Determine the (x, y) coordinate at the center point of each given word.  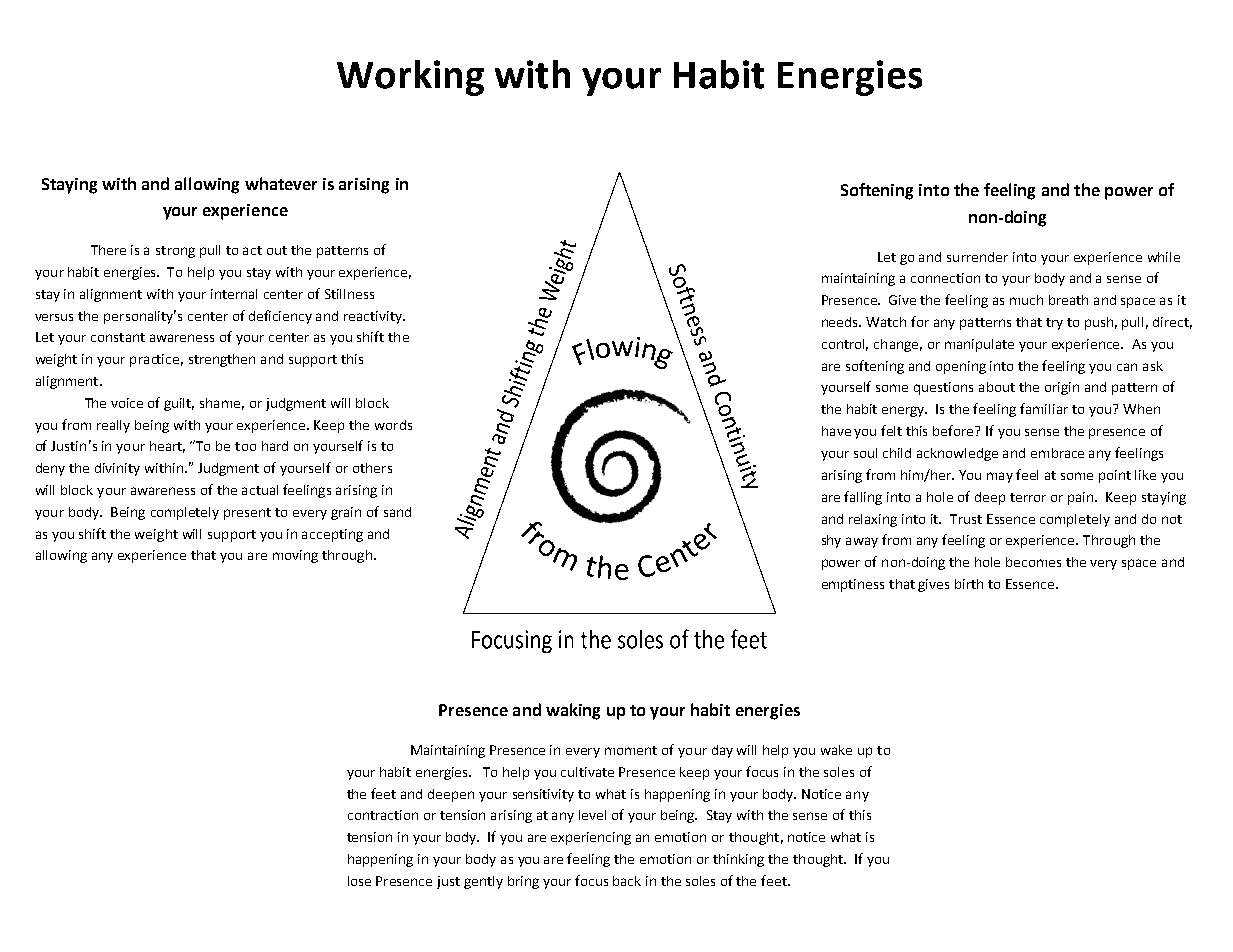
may (1000, 477)
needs (841, 322)
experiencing (591, 838)
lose (359, 881)
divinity (117, 469)
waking (573, 711)
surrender (977, 257)
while (1164, 257)
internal (234, 294)
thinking (738, 860)
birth (969, 584)
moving (295, 556)
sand (397, 512)
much (1026, 300)
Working (410, 78)
